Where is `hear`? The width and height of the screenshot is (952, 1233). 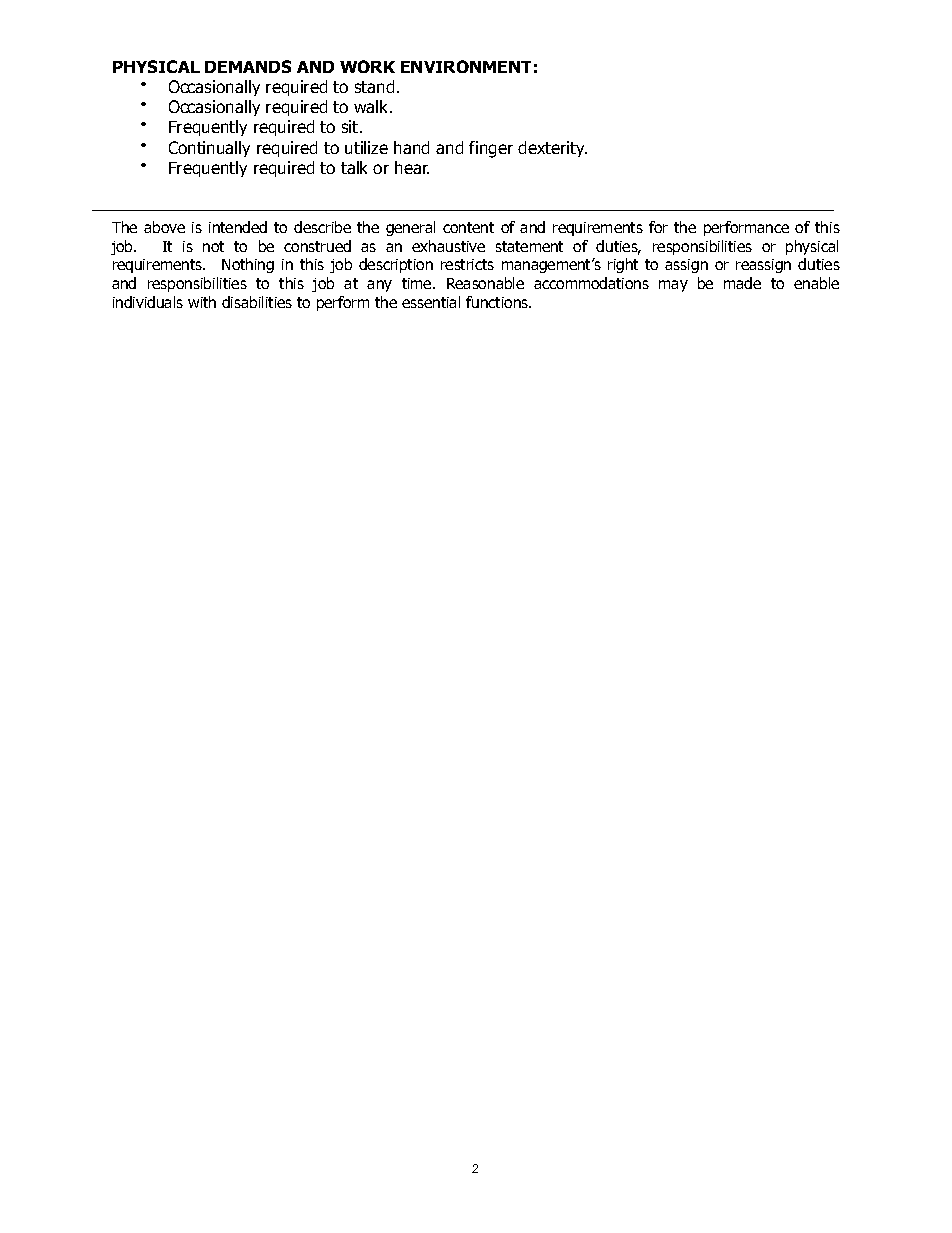 hear is located at coordinates (412, 167).
